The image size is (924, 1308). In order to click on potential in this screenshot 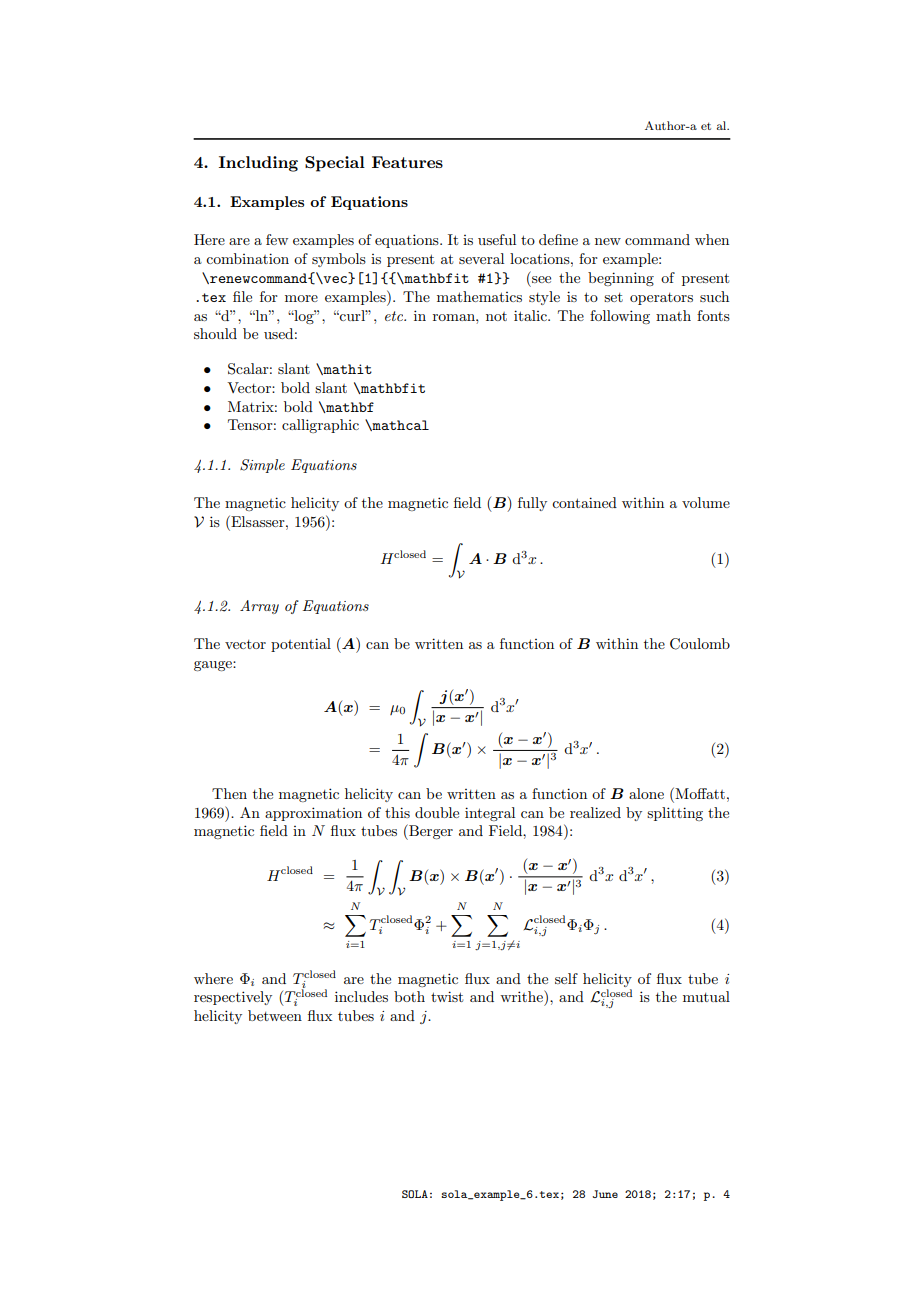, I will do `click(301, 645)`.
